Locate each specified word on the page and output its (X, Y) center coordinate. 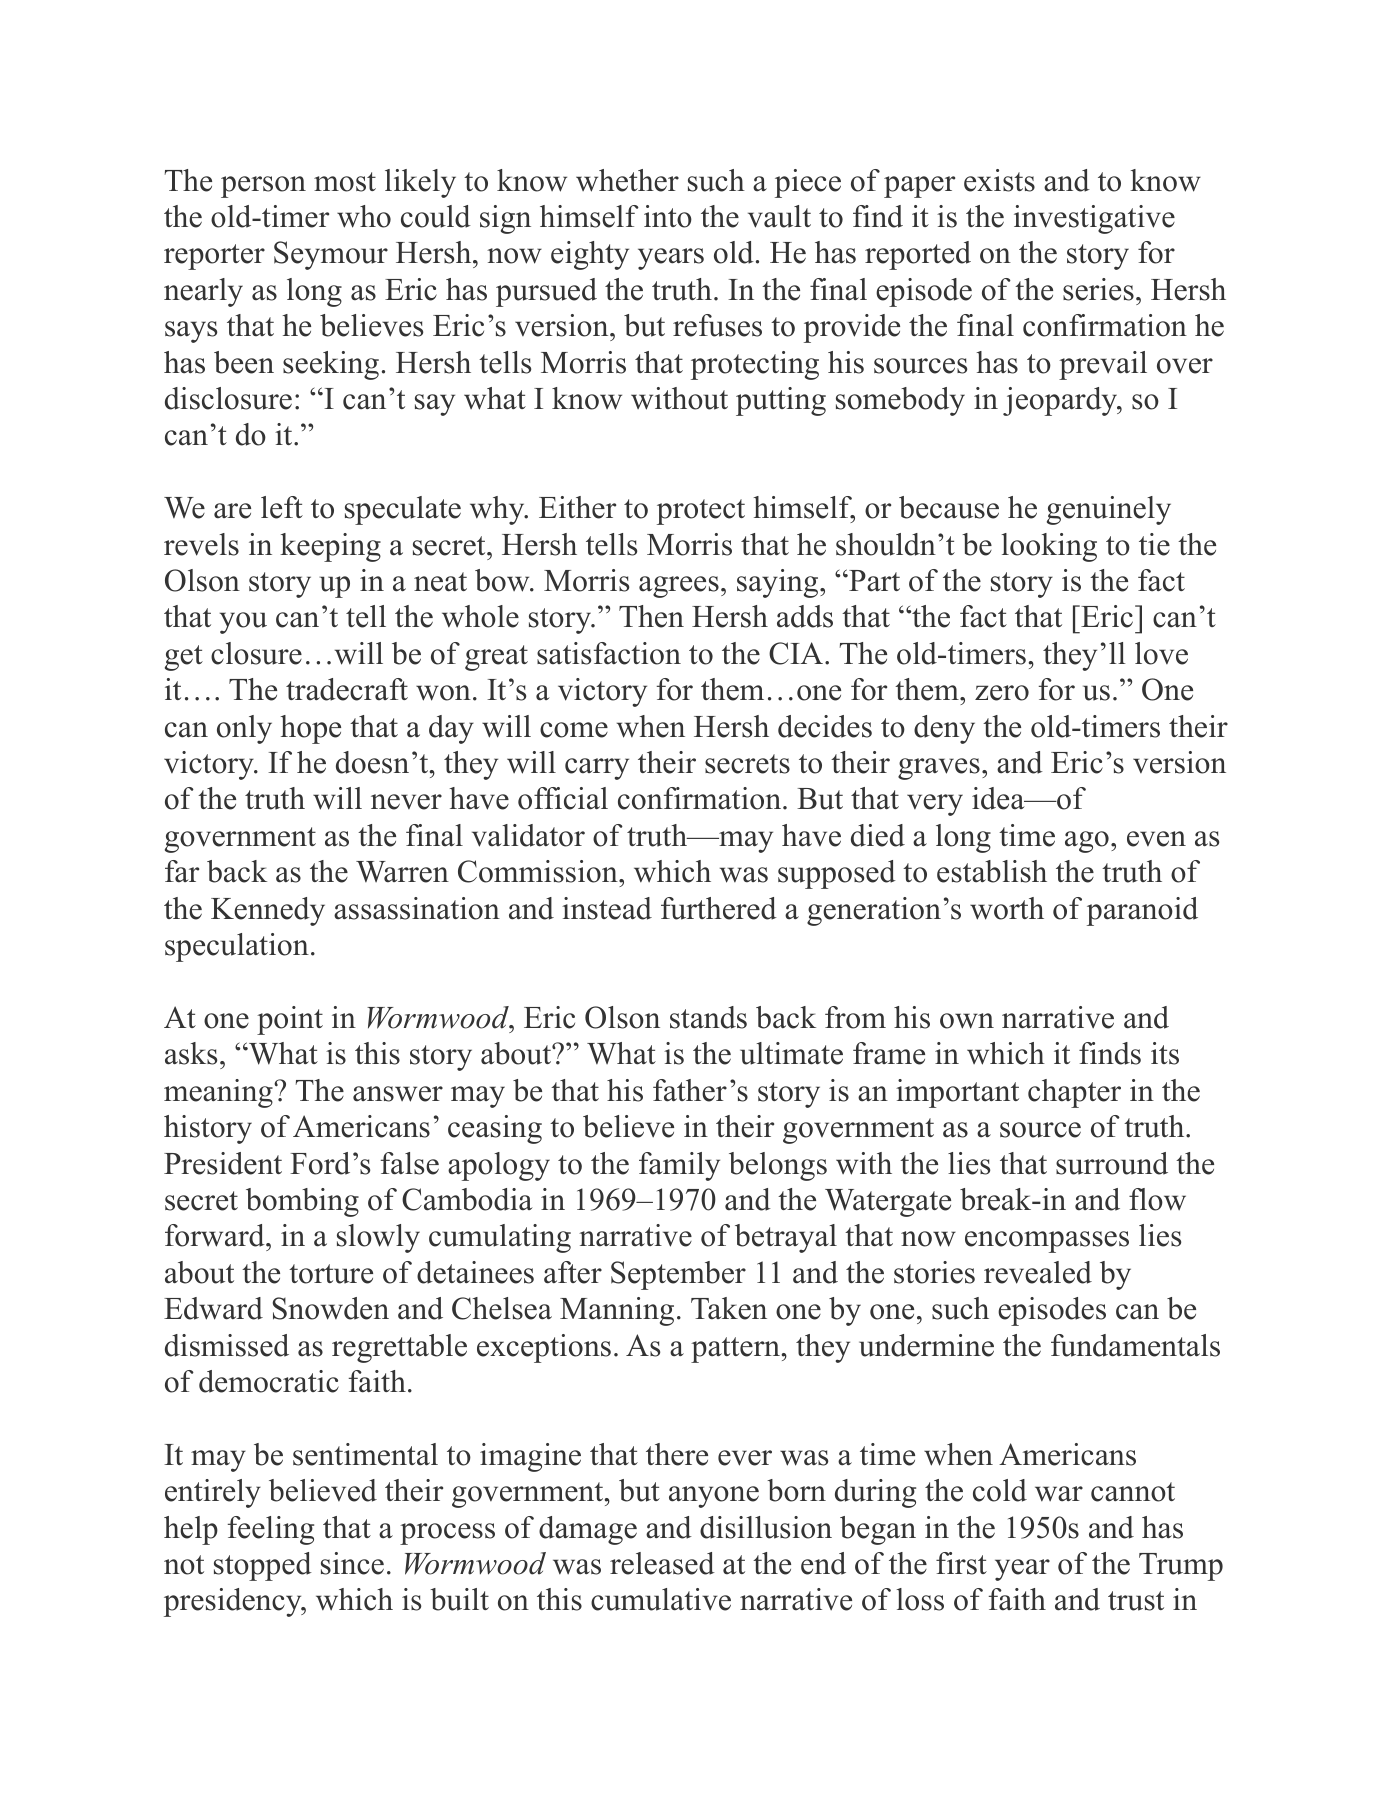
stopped (263, 1566)
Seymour (331, 255)
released (662, 1563)
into (668, 216)
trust (1136, 1601)
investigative (1094, 219)
